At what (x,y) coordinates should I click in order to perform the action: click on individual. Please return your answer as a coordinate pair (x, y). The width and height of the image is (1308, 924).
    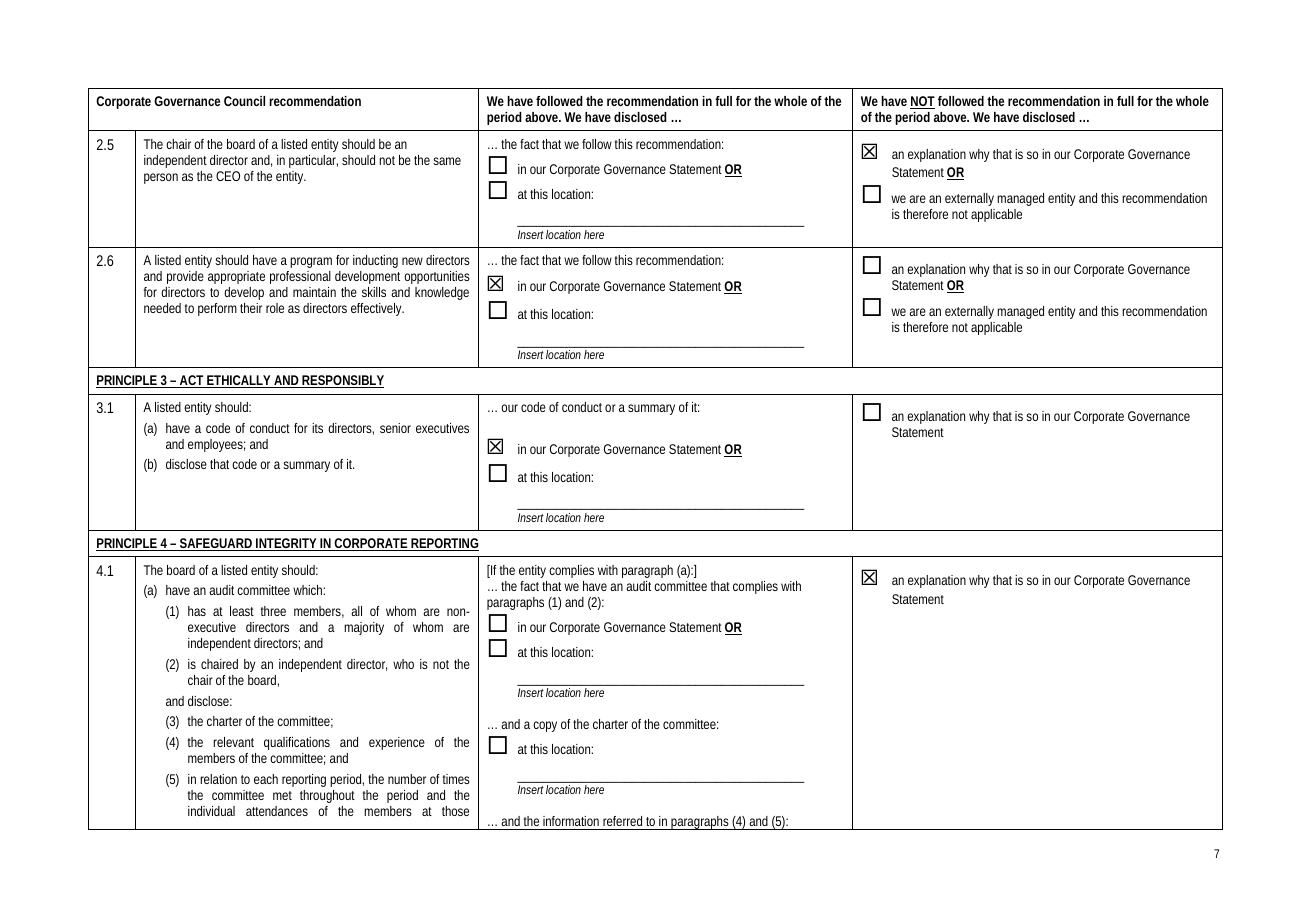
    Looking at the image, I should click on (211, 811).
